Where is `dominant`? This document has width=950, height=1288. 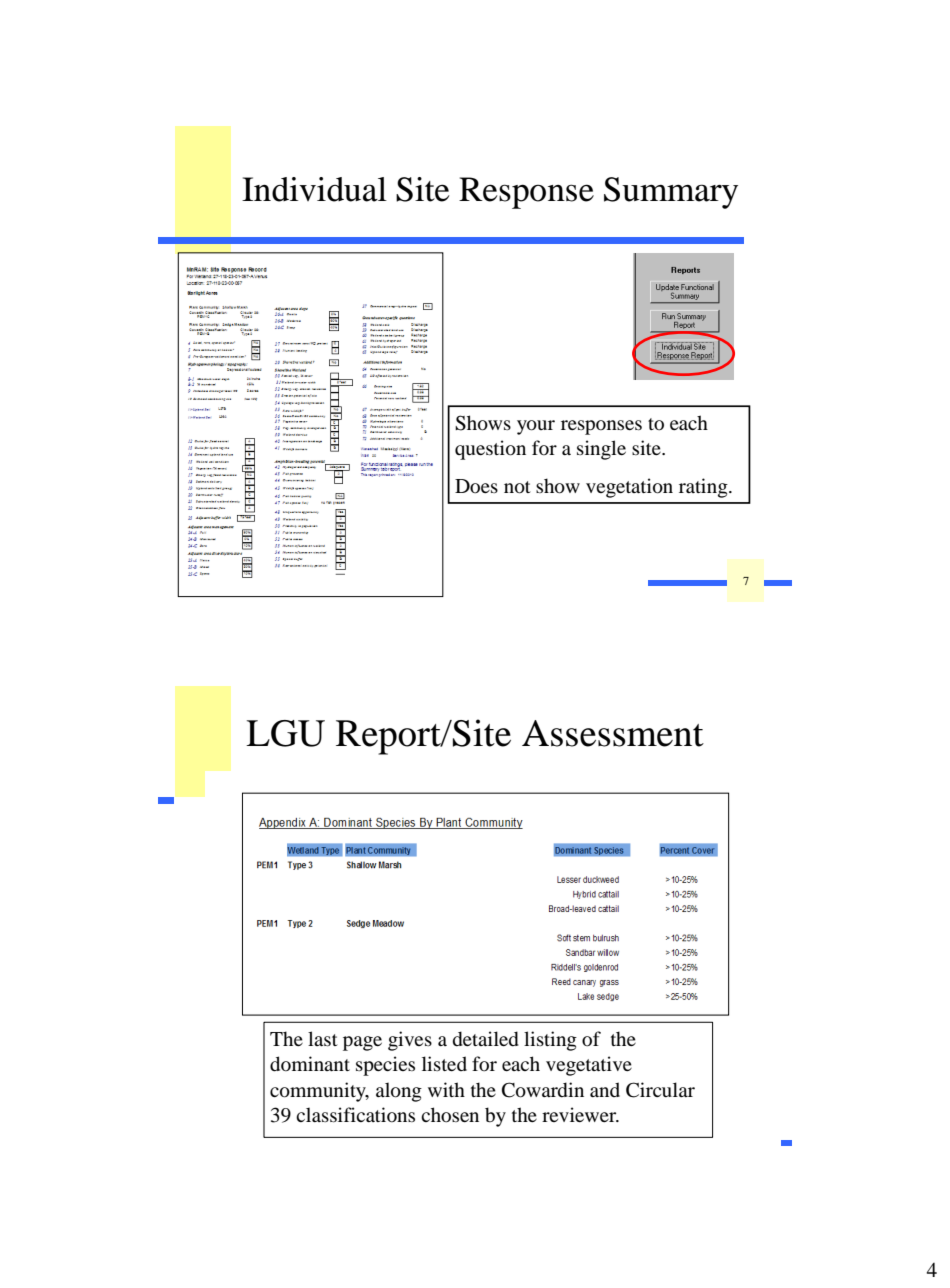 dominant is located at coordinates (310, 1064).
